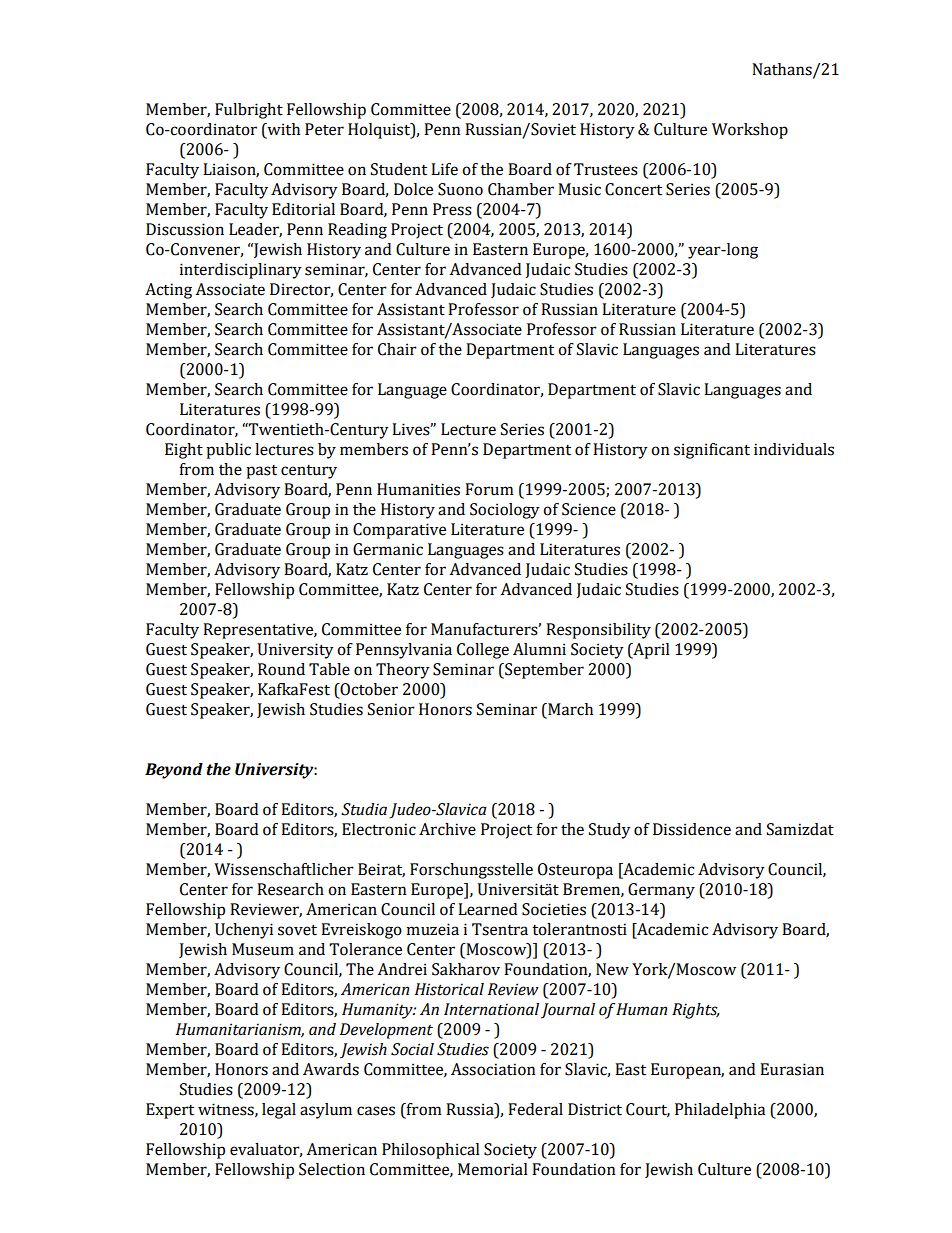  Describe the element at coordinates (279, 1111) in the page. I see `legal` at that location.
